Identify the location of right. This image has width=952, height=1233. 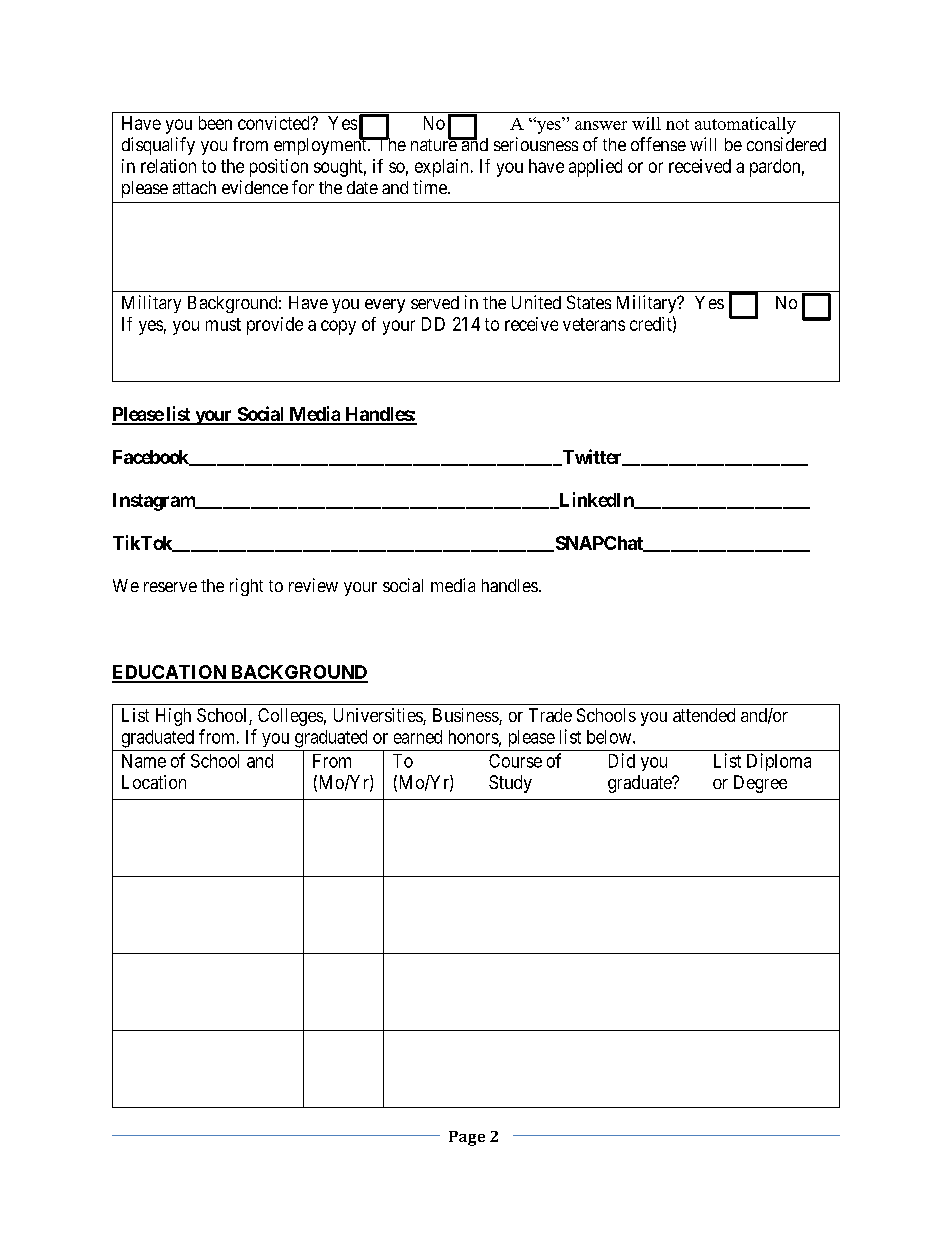
(246, 587).
